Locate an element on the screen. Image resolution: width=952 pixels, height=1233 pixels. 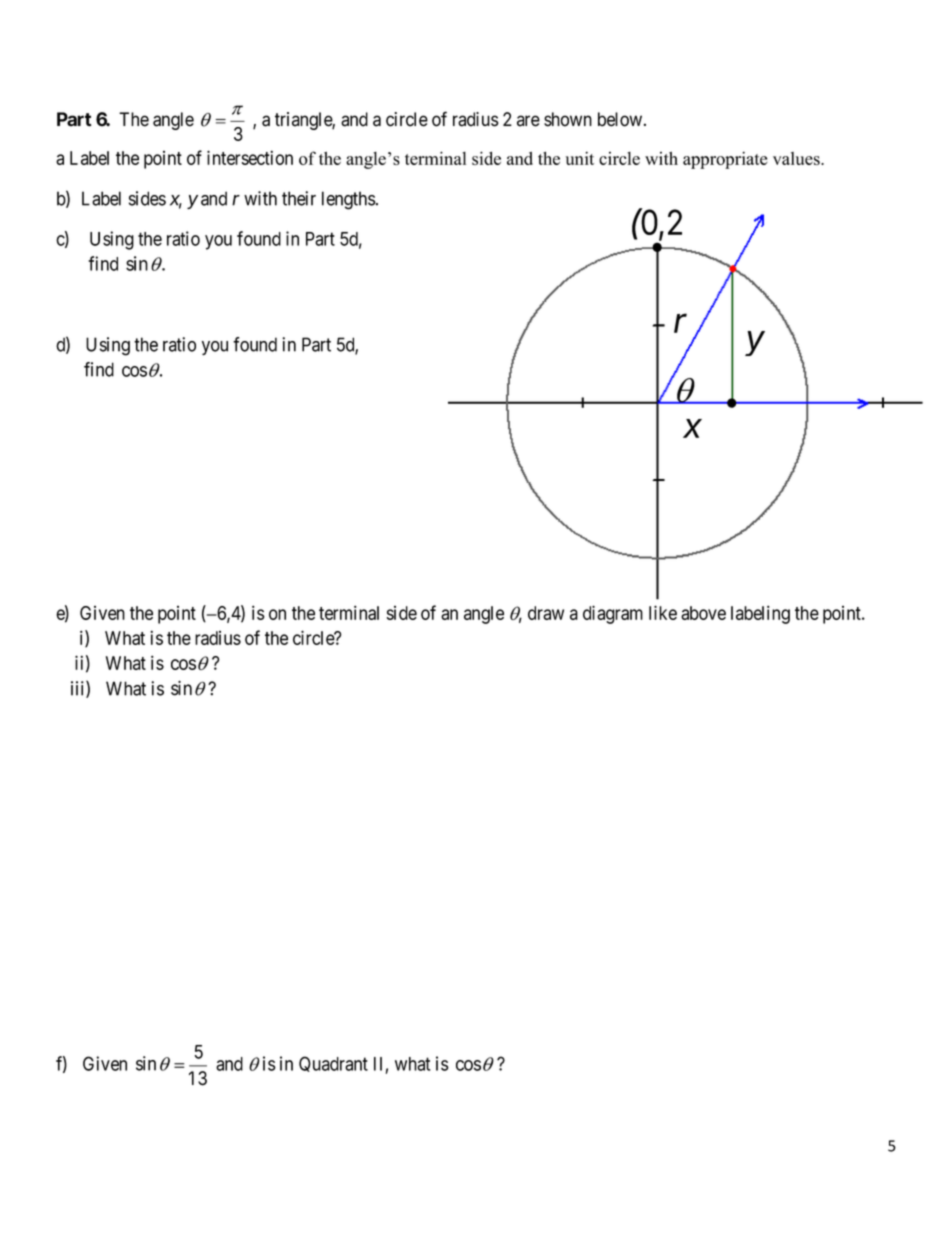
values is located at coordinates (797, 158).
